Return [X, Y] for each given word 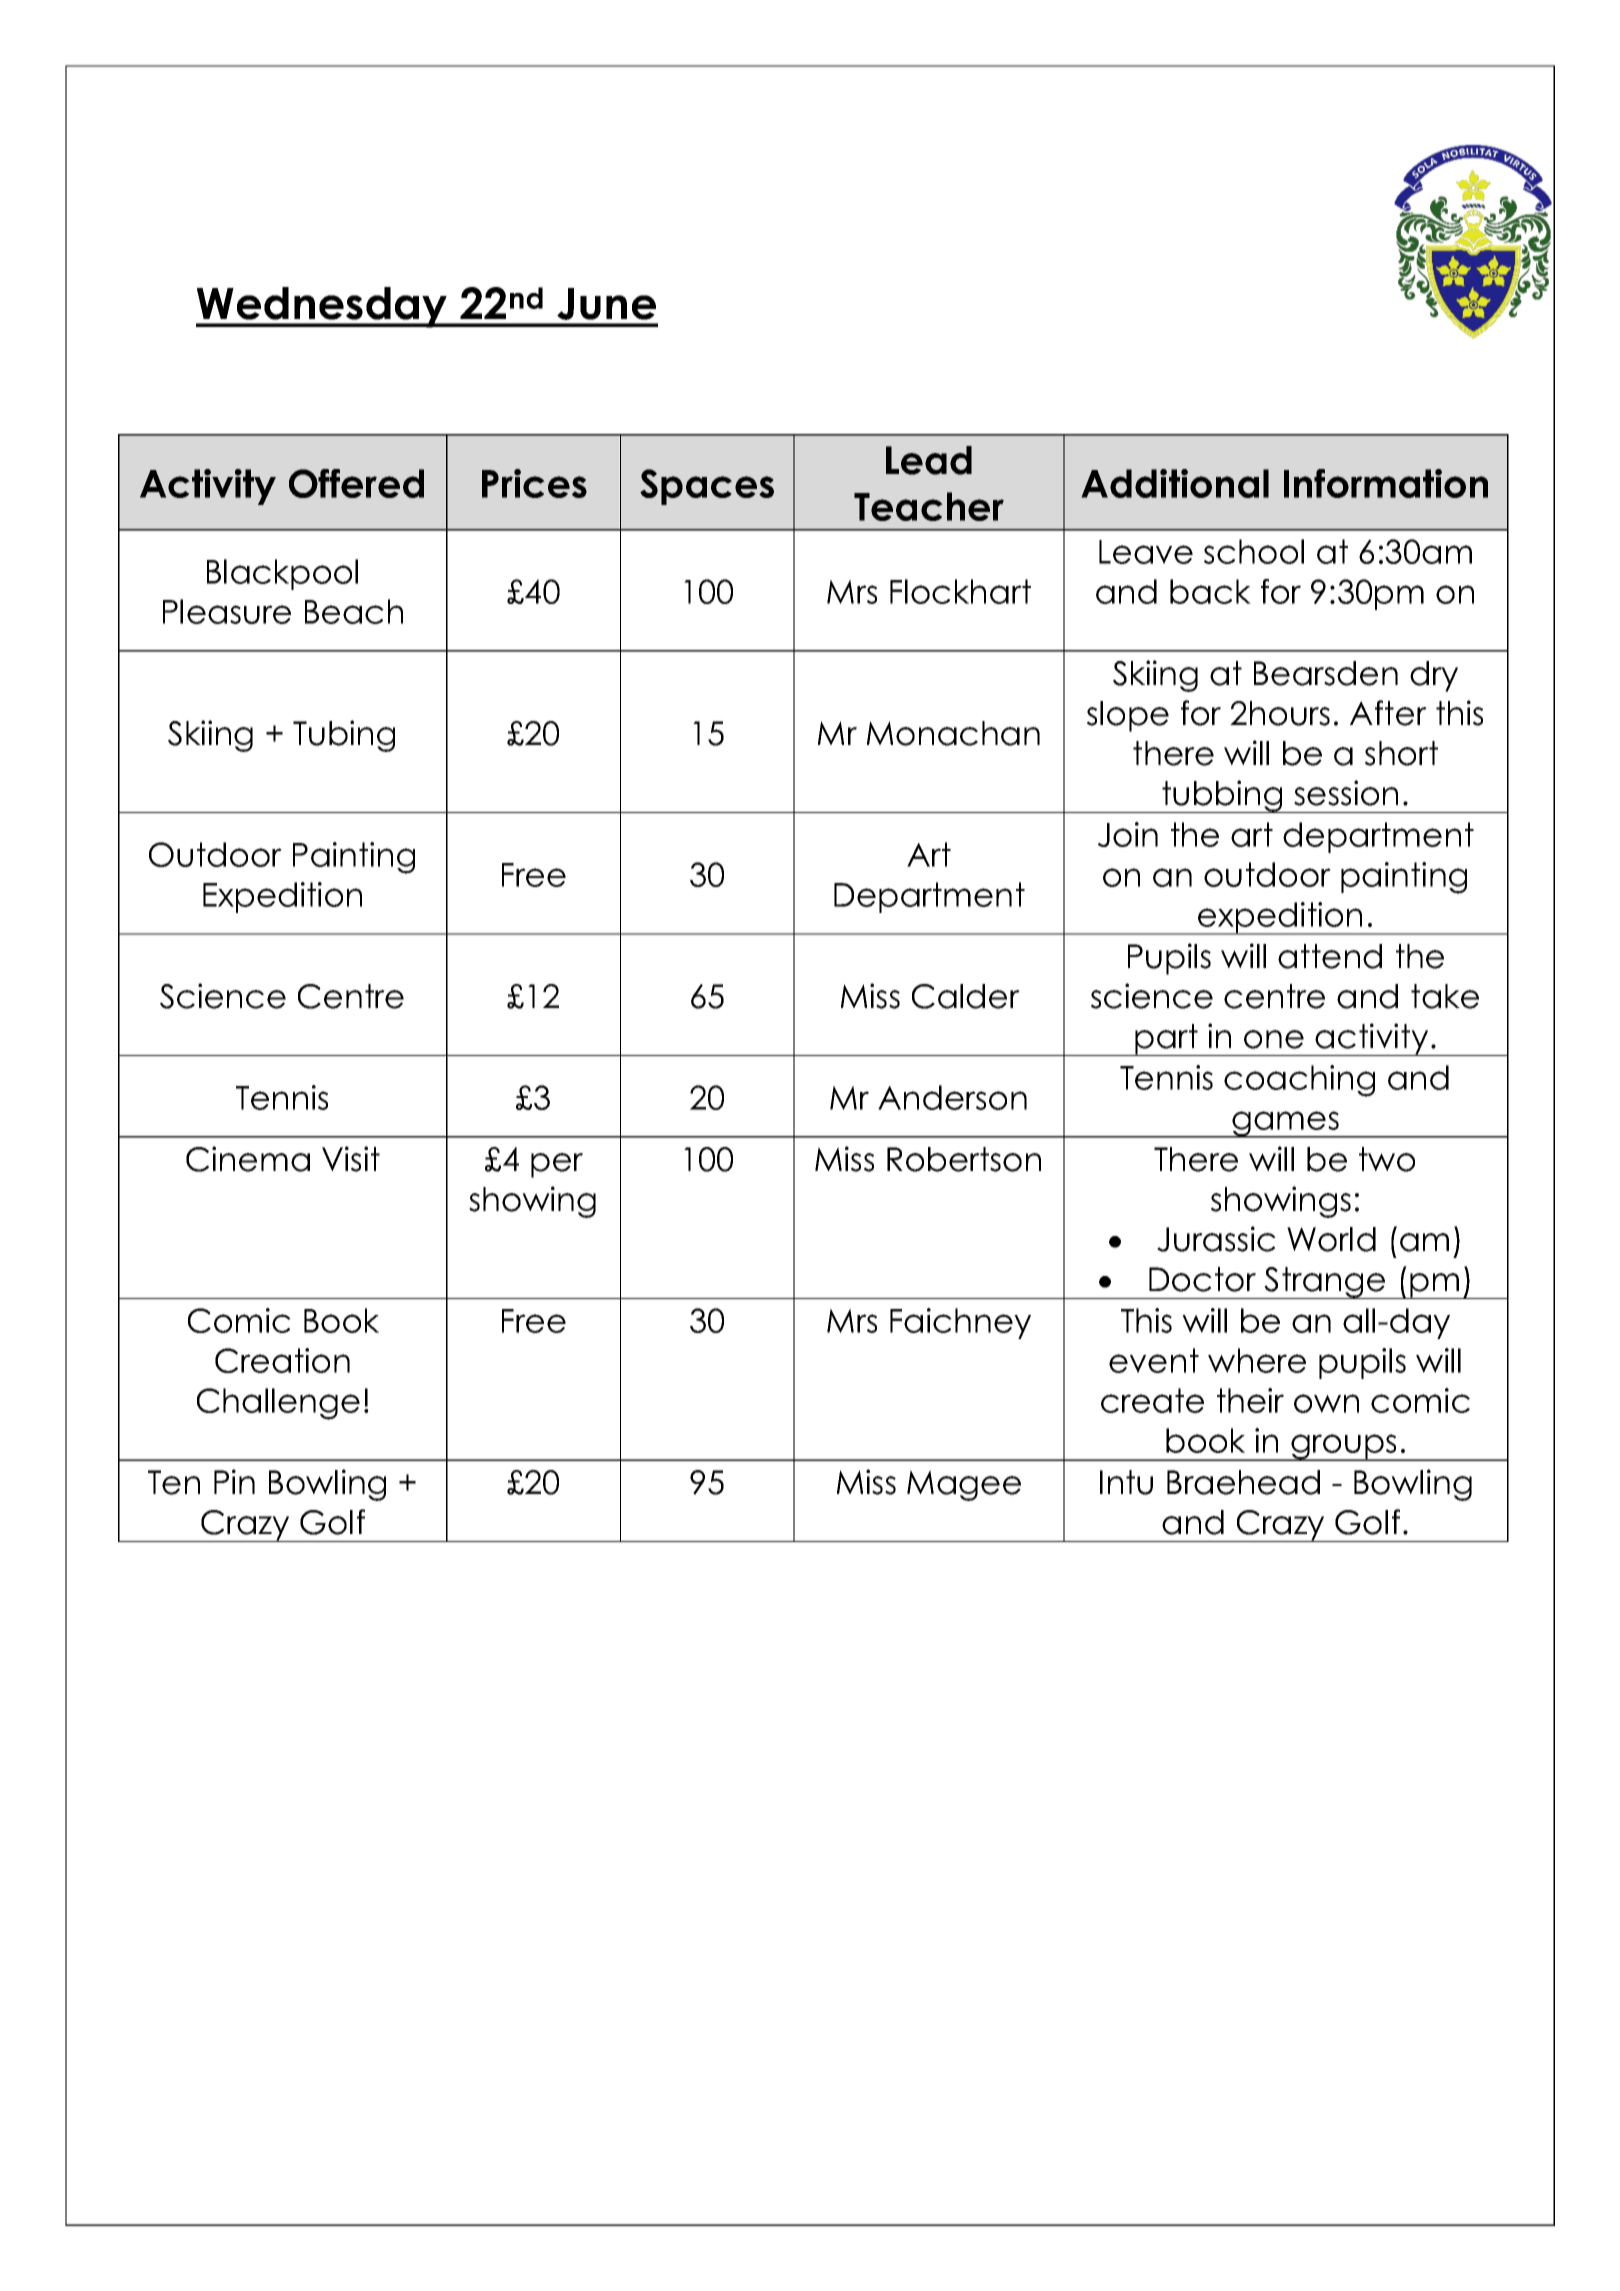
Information [1386, 483]
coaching [1299, 1081]
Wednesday [322, 307]
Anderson [952, 1097]
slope [1128, 716]
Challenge [278, 1404]
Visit [351, 1159]
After [1388, 713]
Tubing [344, 736]
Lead [929, 460]
